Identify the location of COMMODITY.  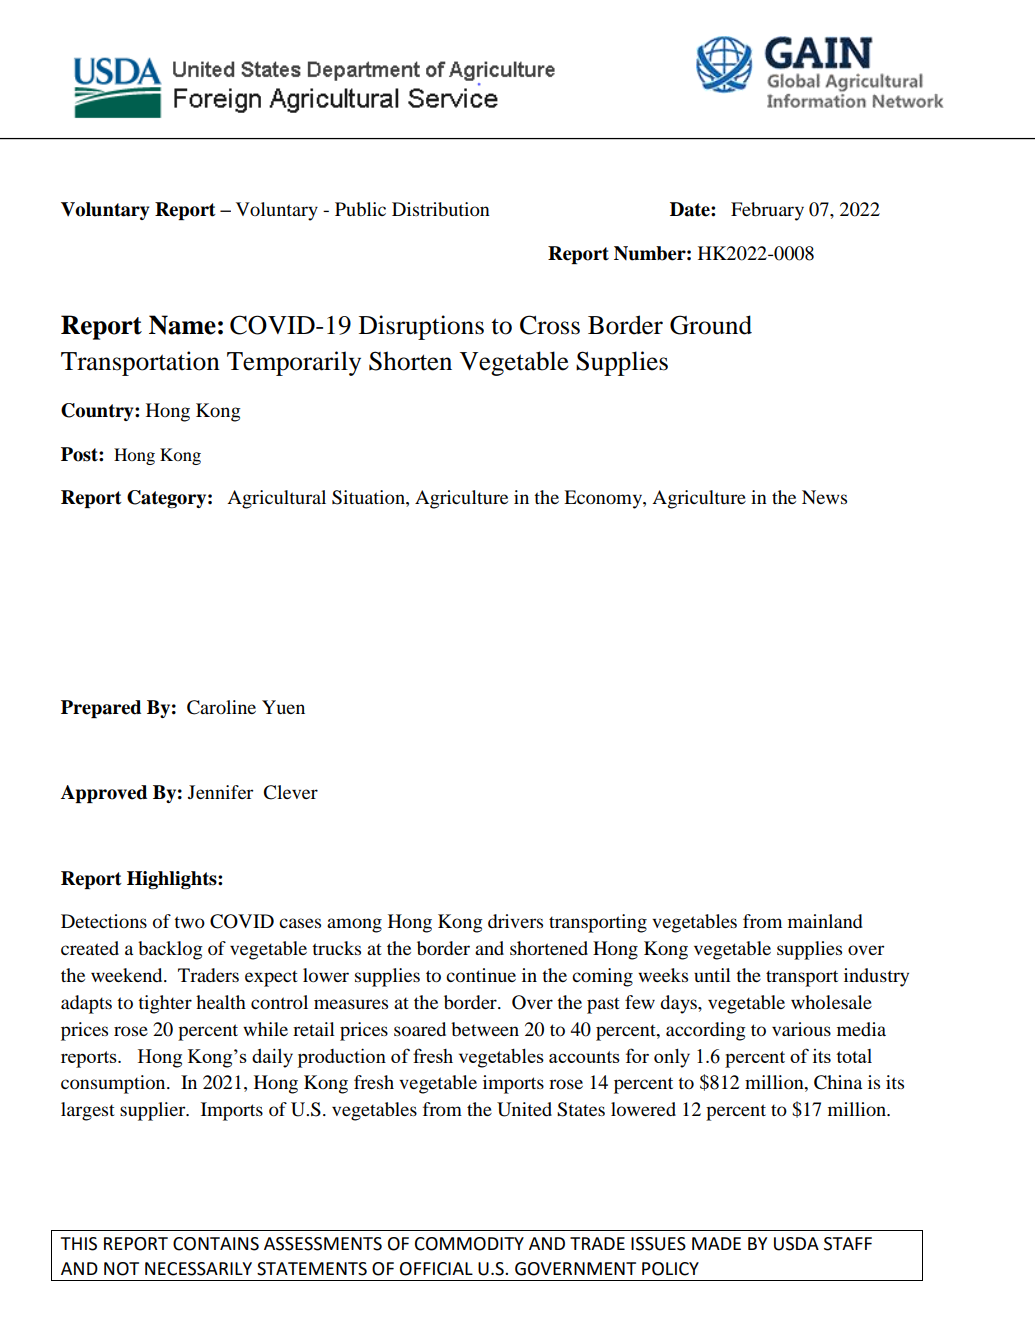
(469, 1244).
